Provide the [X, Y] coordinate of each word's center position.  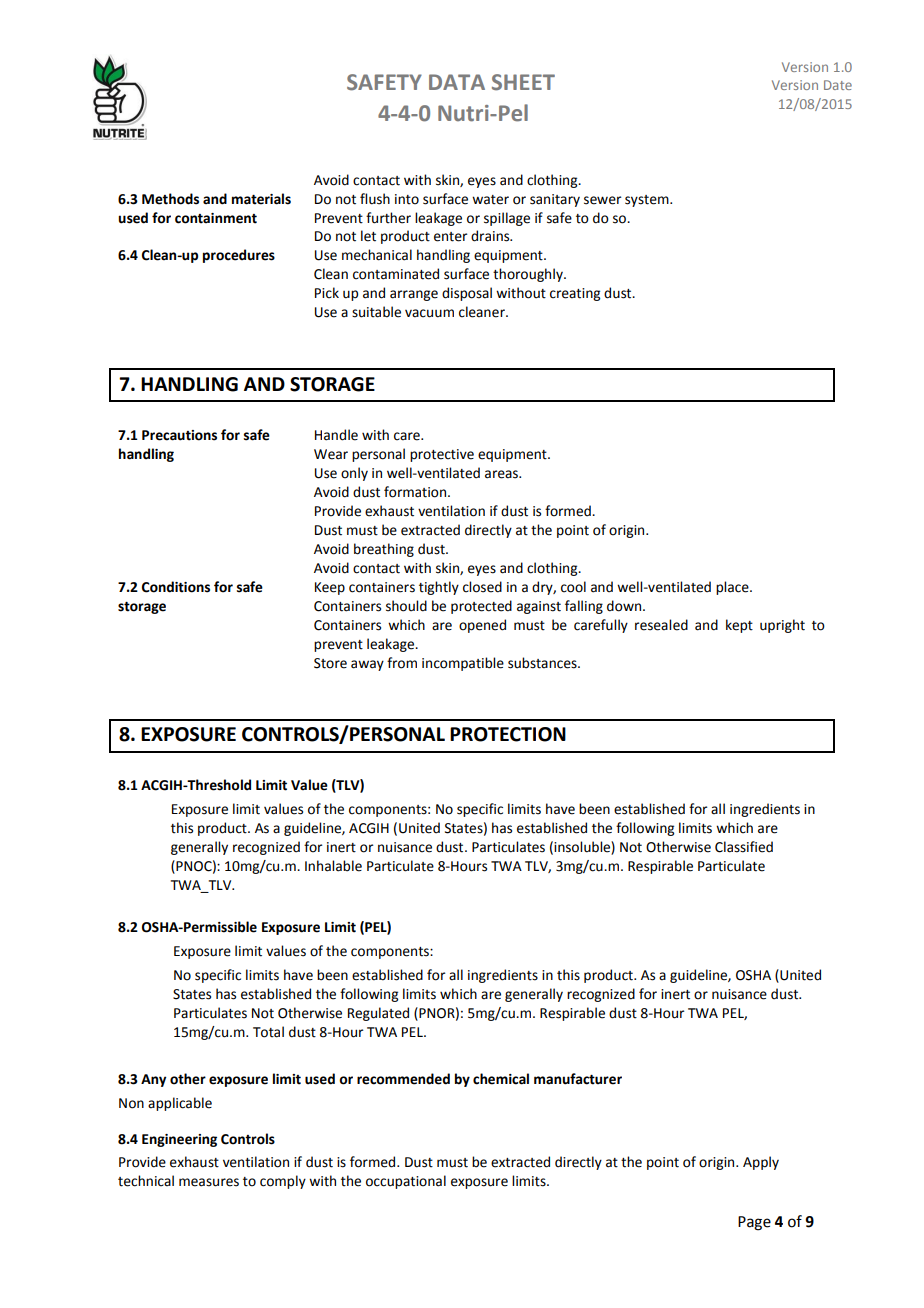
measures [209, 1182]
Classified [744, 847]
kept [739, 626]
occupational [406, 1182]
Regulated [378, 1014]
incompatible [463, 664]
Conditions [176, 587]
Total [268, 1032]
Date [838, 85]
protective [442, 455]
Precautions [179, 435]
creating [575, 294]
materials [261, 199]
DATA [457, 82]
